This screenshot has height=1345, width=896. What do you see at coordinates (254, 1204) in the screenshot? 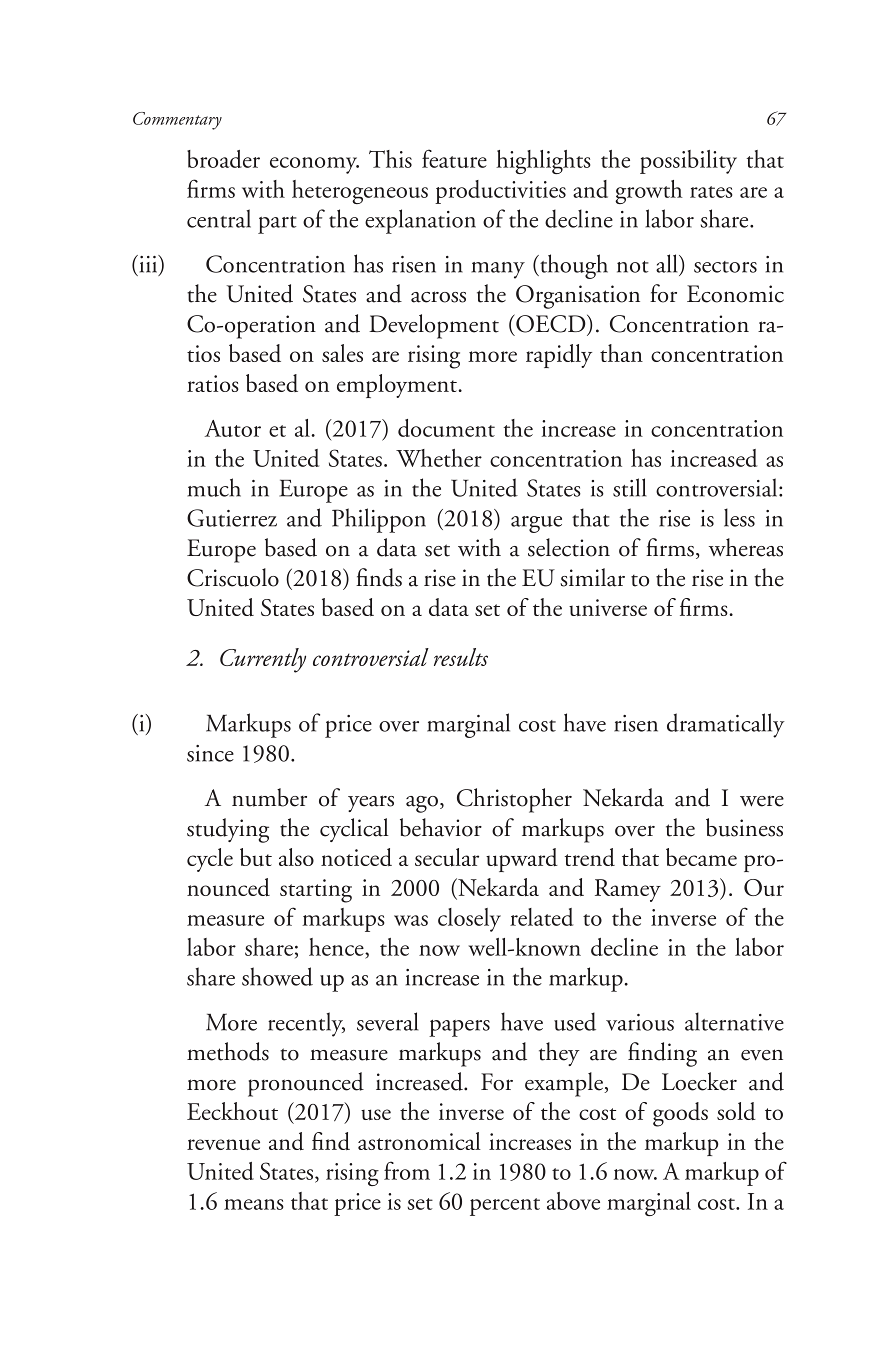
I see `means` at bounding box center [254, 1204].
